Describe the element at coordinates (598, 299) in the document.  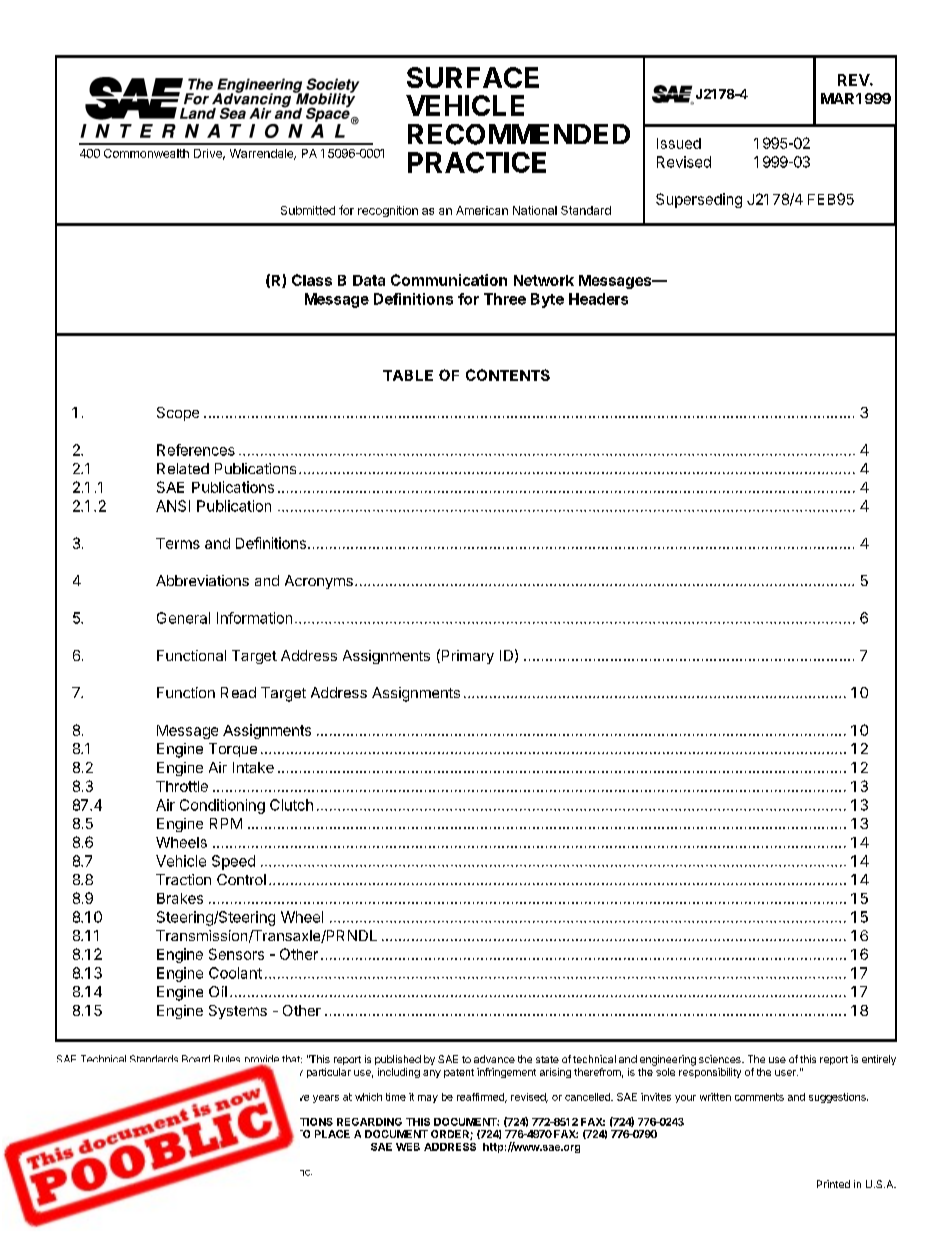
I see `Headers` at that location.
